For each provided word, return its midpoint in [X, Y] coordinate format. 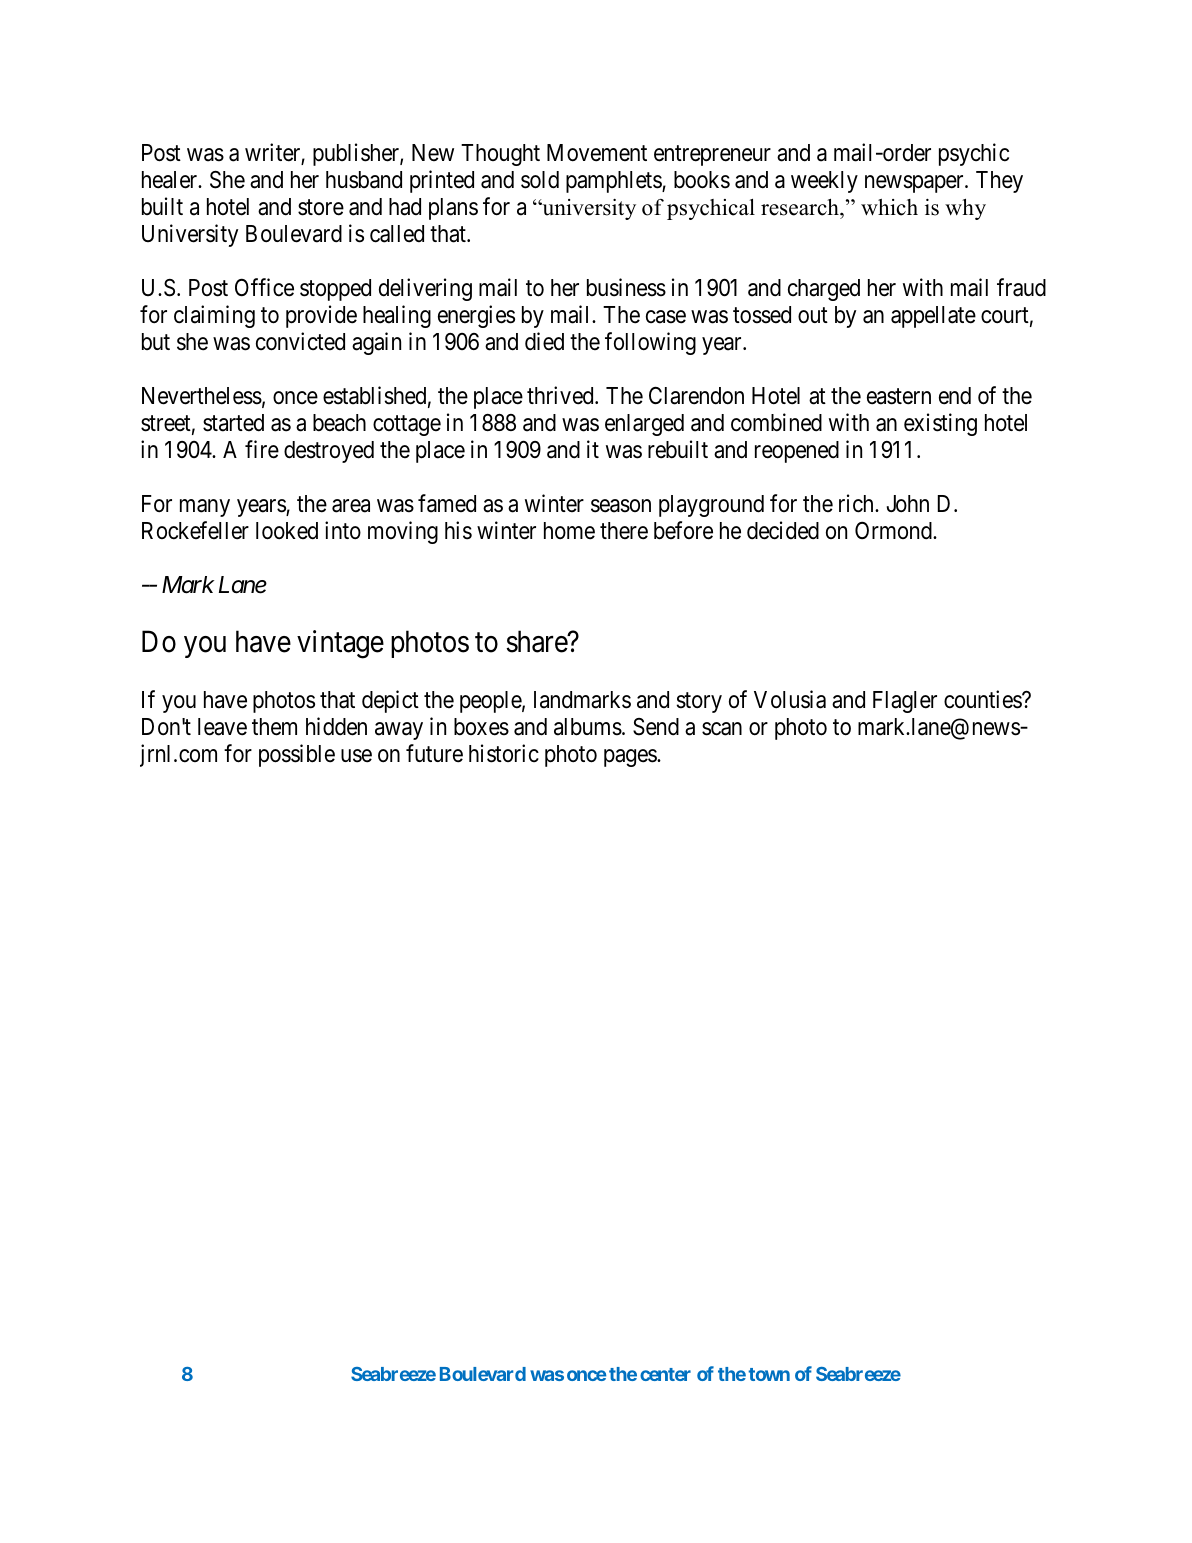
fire [262, 449]
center [665, 1374]
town [769, 1374]
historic [504, 753]
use [356, 756]
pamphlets [614, 182]
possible [297, 755]
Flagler [905, 702]
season [621, 506]
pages [631, 758]
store [321, 207]
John [908, 504]
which [889, 207]
